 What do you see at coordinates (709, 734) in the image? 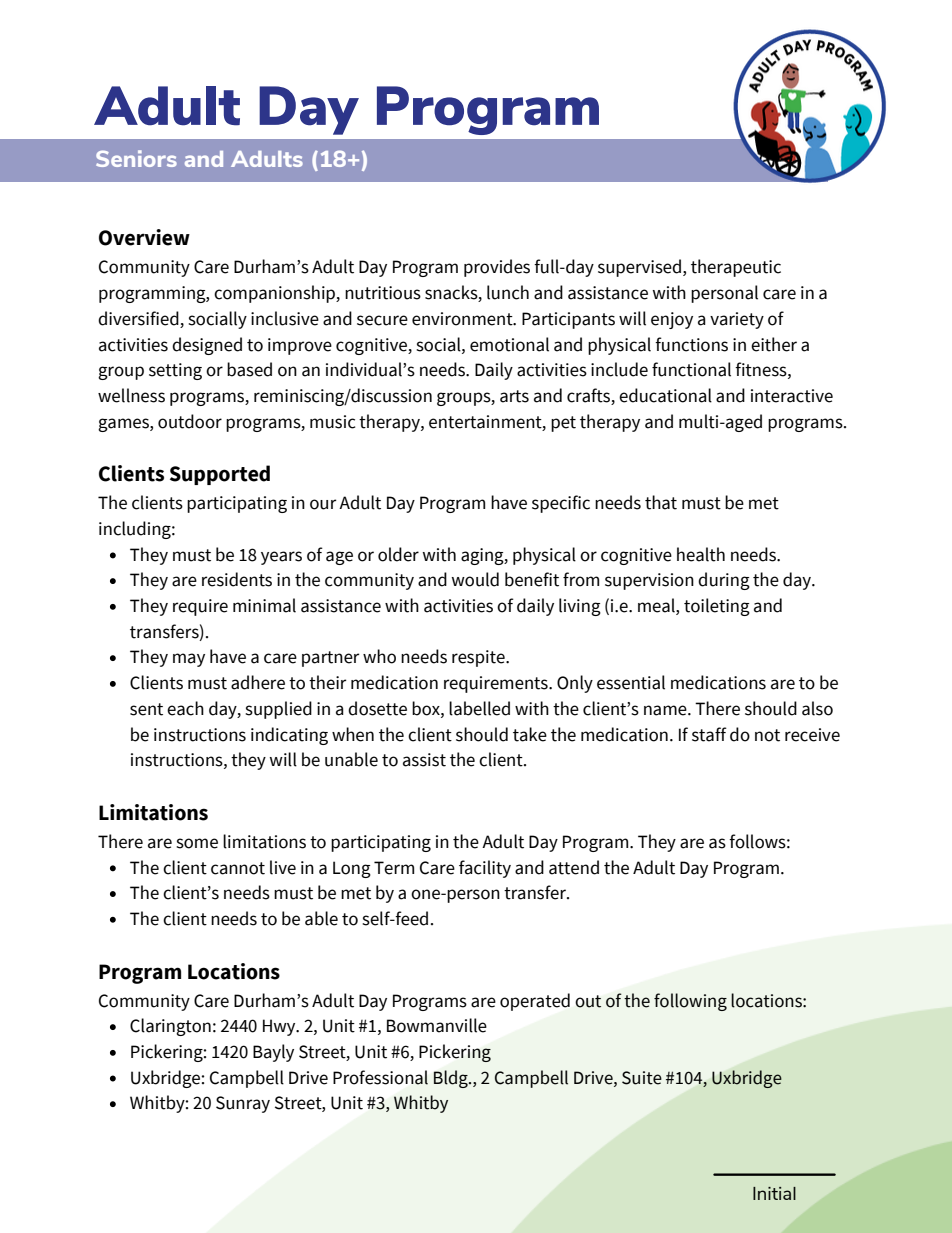
I see `staff` at bounding box center [709, 734].
